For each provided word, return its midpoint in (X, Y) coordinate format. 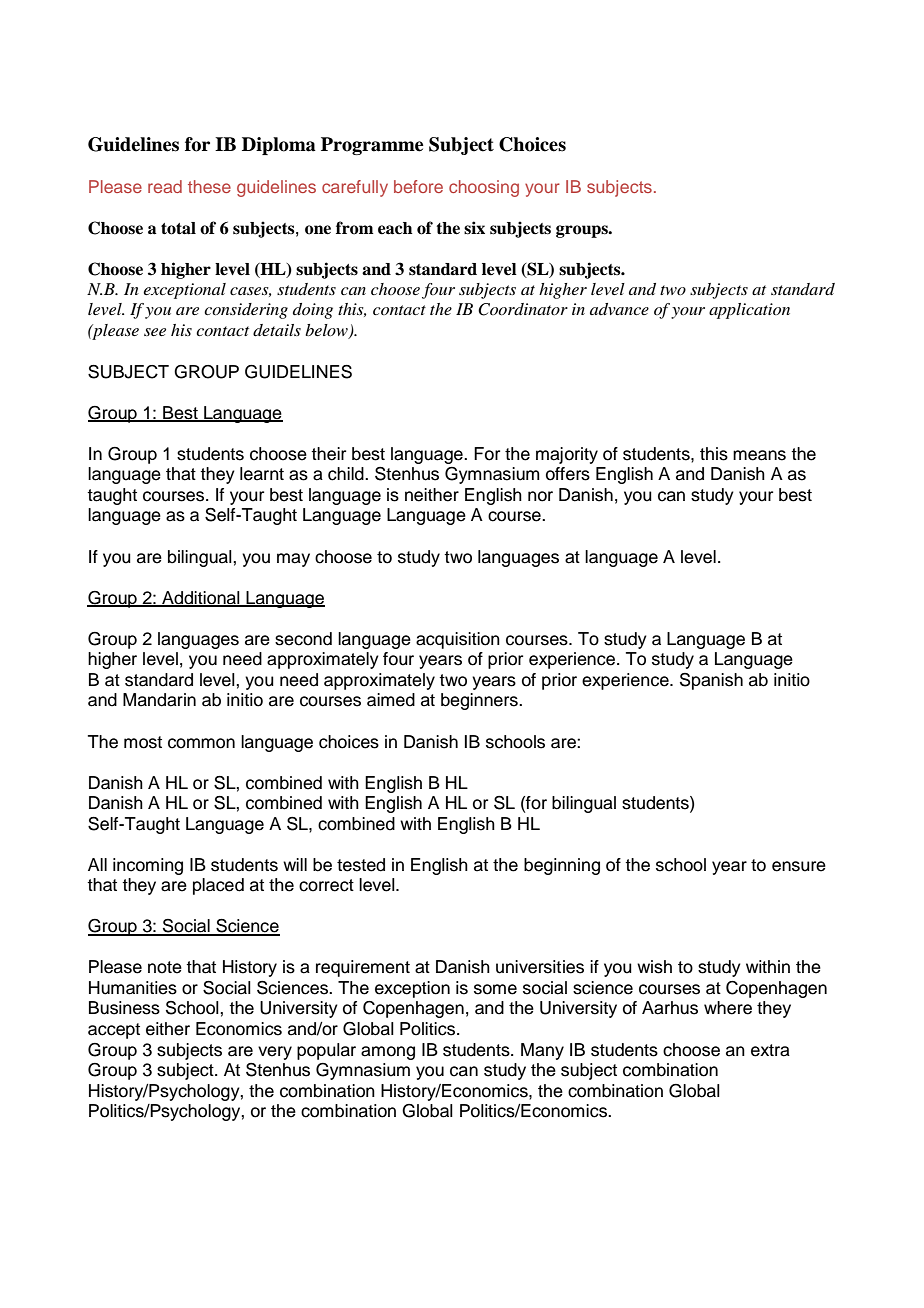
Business (124, 1008)
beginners (480, 701)
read (165, 186)
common (201, 743)
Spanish (711, 681)
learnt (262, 474)
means (759, 455)
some (495, 989)
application (749, 311)
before (418, 186)
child (347, 474)
